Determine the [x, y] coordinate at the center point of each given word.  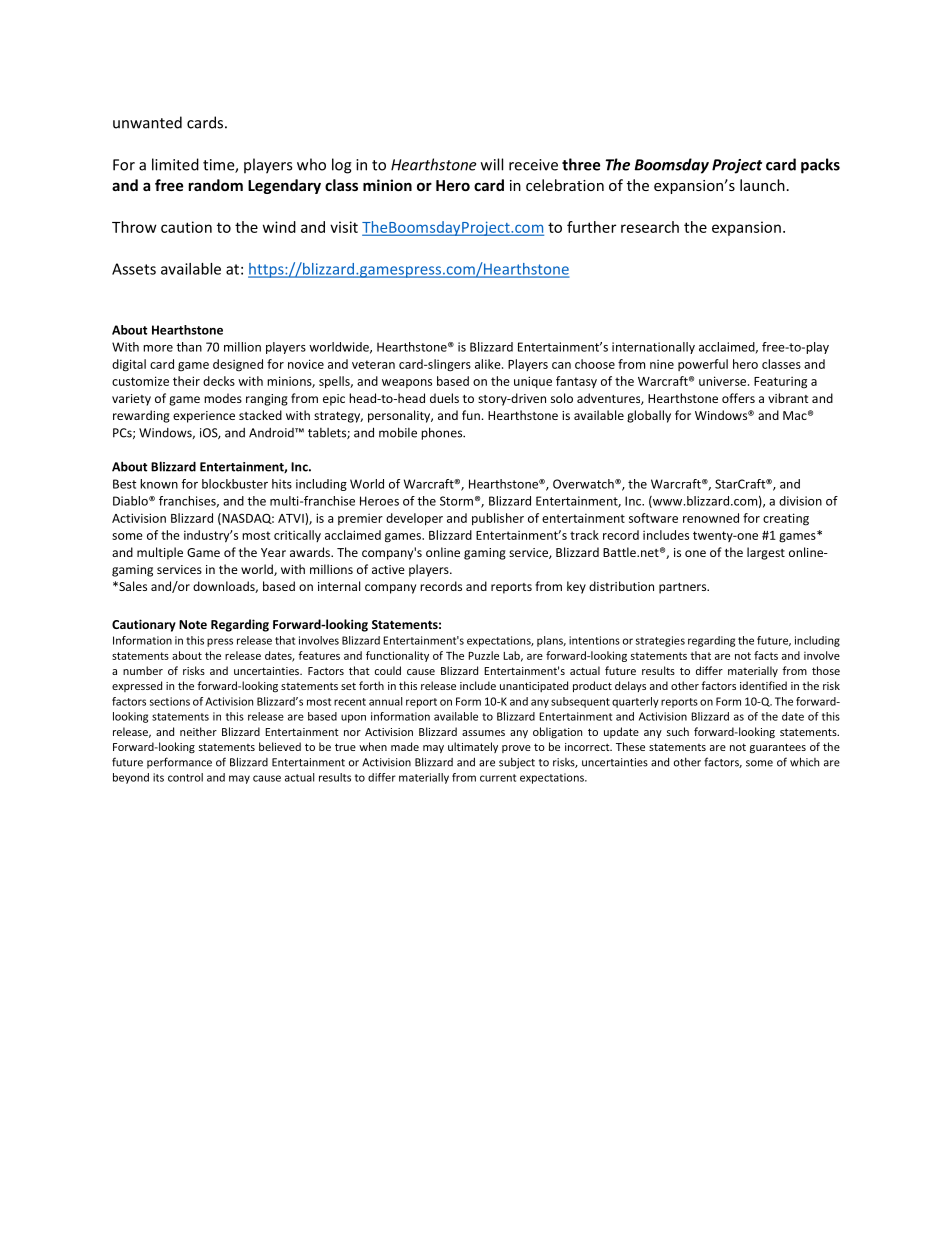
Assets [134, 269]
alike [489, 364]
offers [738, 398]
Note [193, 624]
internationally [653, 348]
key [576, 587]
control [185, 777]
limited [175, 164]
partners [684, 588]
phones [443, 433]
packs [820, 166]
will [492, 164]
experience [204, 417]
